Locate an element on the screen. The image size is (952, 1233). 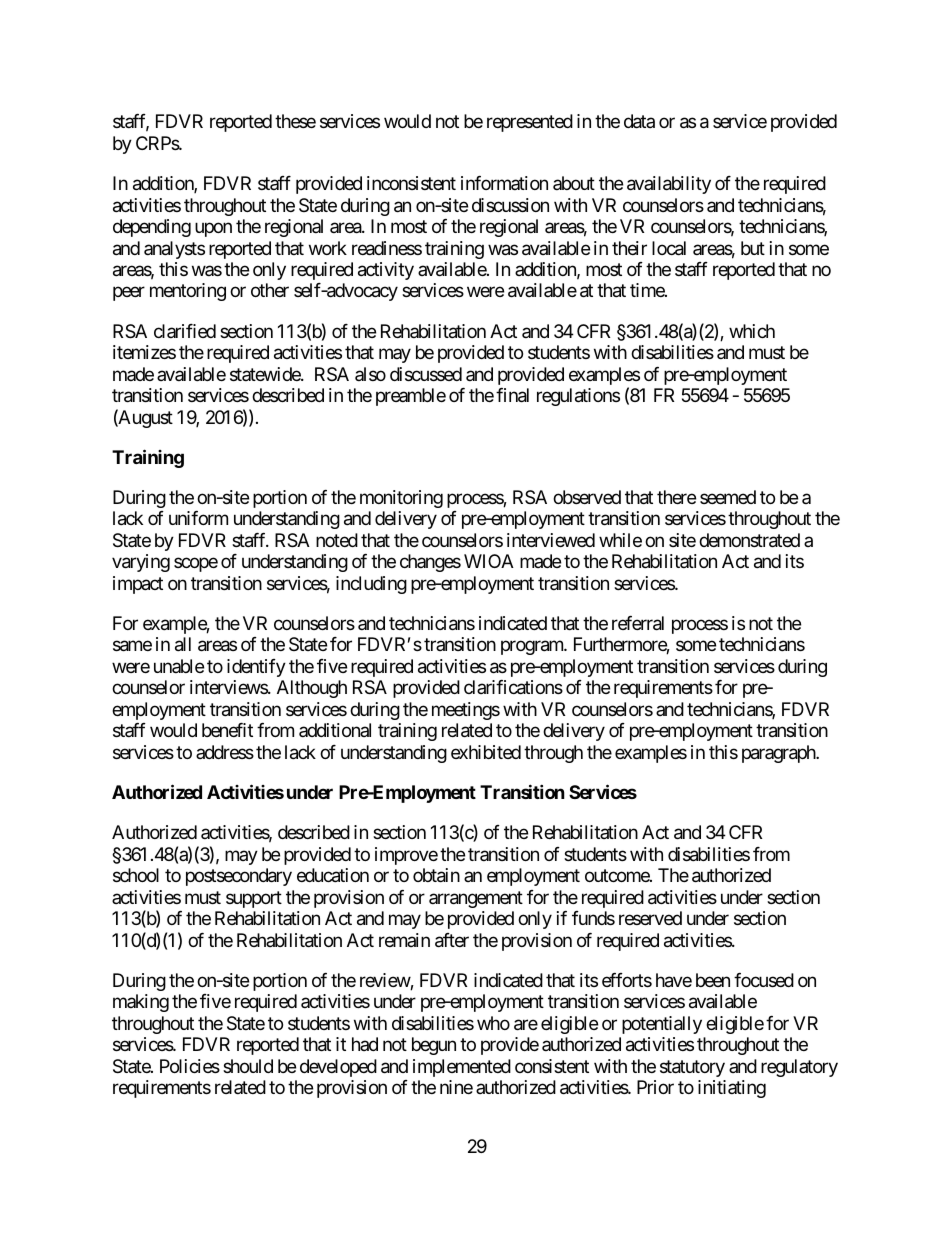
postsecondary is located at coordinates (239, 877).
